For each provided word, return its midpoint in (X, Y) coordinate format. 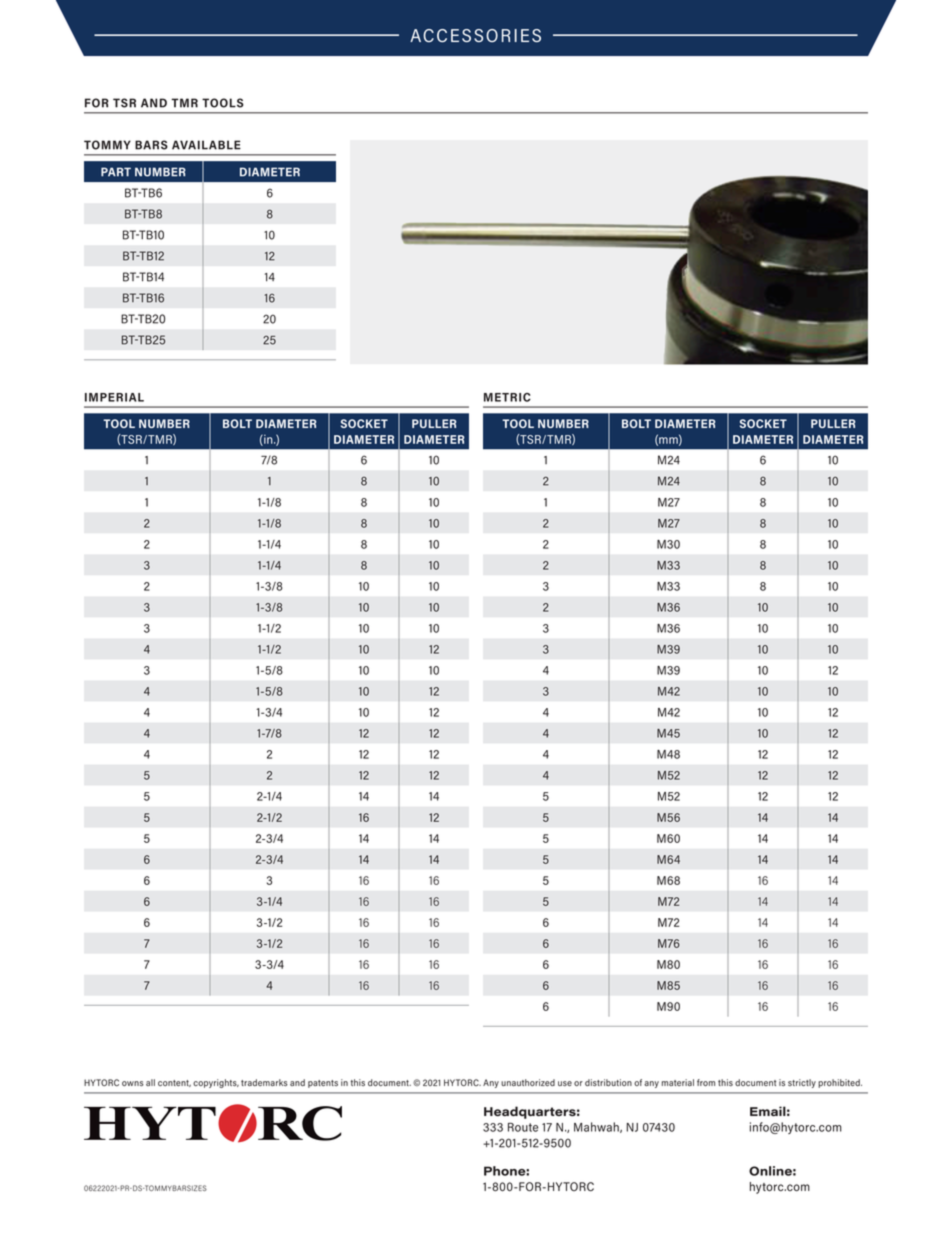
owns (133, 1083)
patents (323, 1084)
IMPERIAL (114, 397)
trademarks (264, 1082)
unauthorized (528, 1082)
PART (116, 172)
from (706, 1082)
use (565, 1083)
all (150, 1082)
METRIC (507, 397)
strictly (802, 1083)
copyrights (216, 1083)
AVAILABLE (206, 145)
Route (523, 1127)
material (678, 1082)
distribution (608, 1082)
